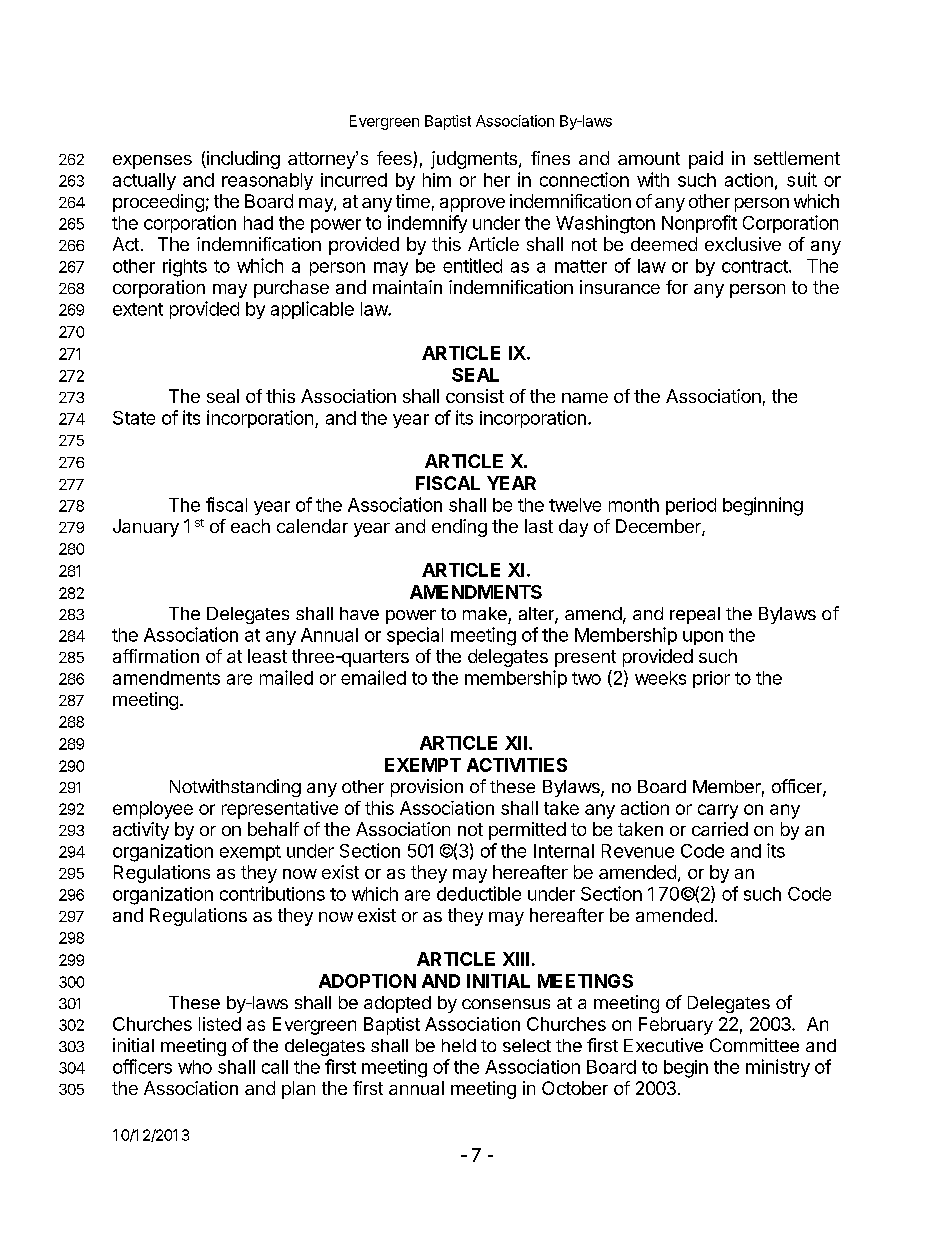 This image has height=1233, width=952. Describe the element at coordinates (427, 788) in the image. I see `provision` at that location.
